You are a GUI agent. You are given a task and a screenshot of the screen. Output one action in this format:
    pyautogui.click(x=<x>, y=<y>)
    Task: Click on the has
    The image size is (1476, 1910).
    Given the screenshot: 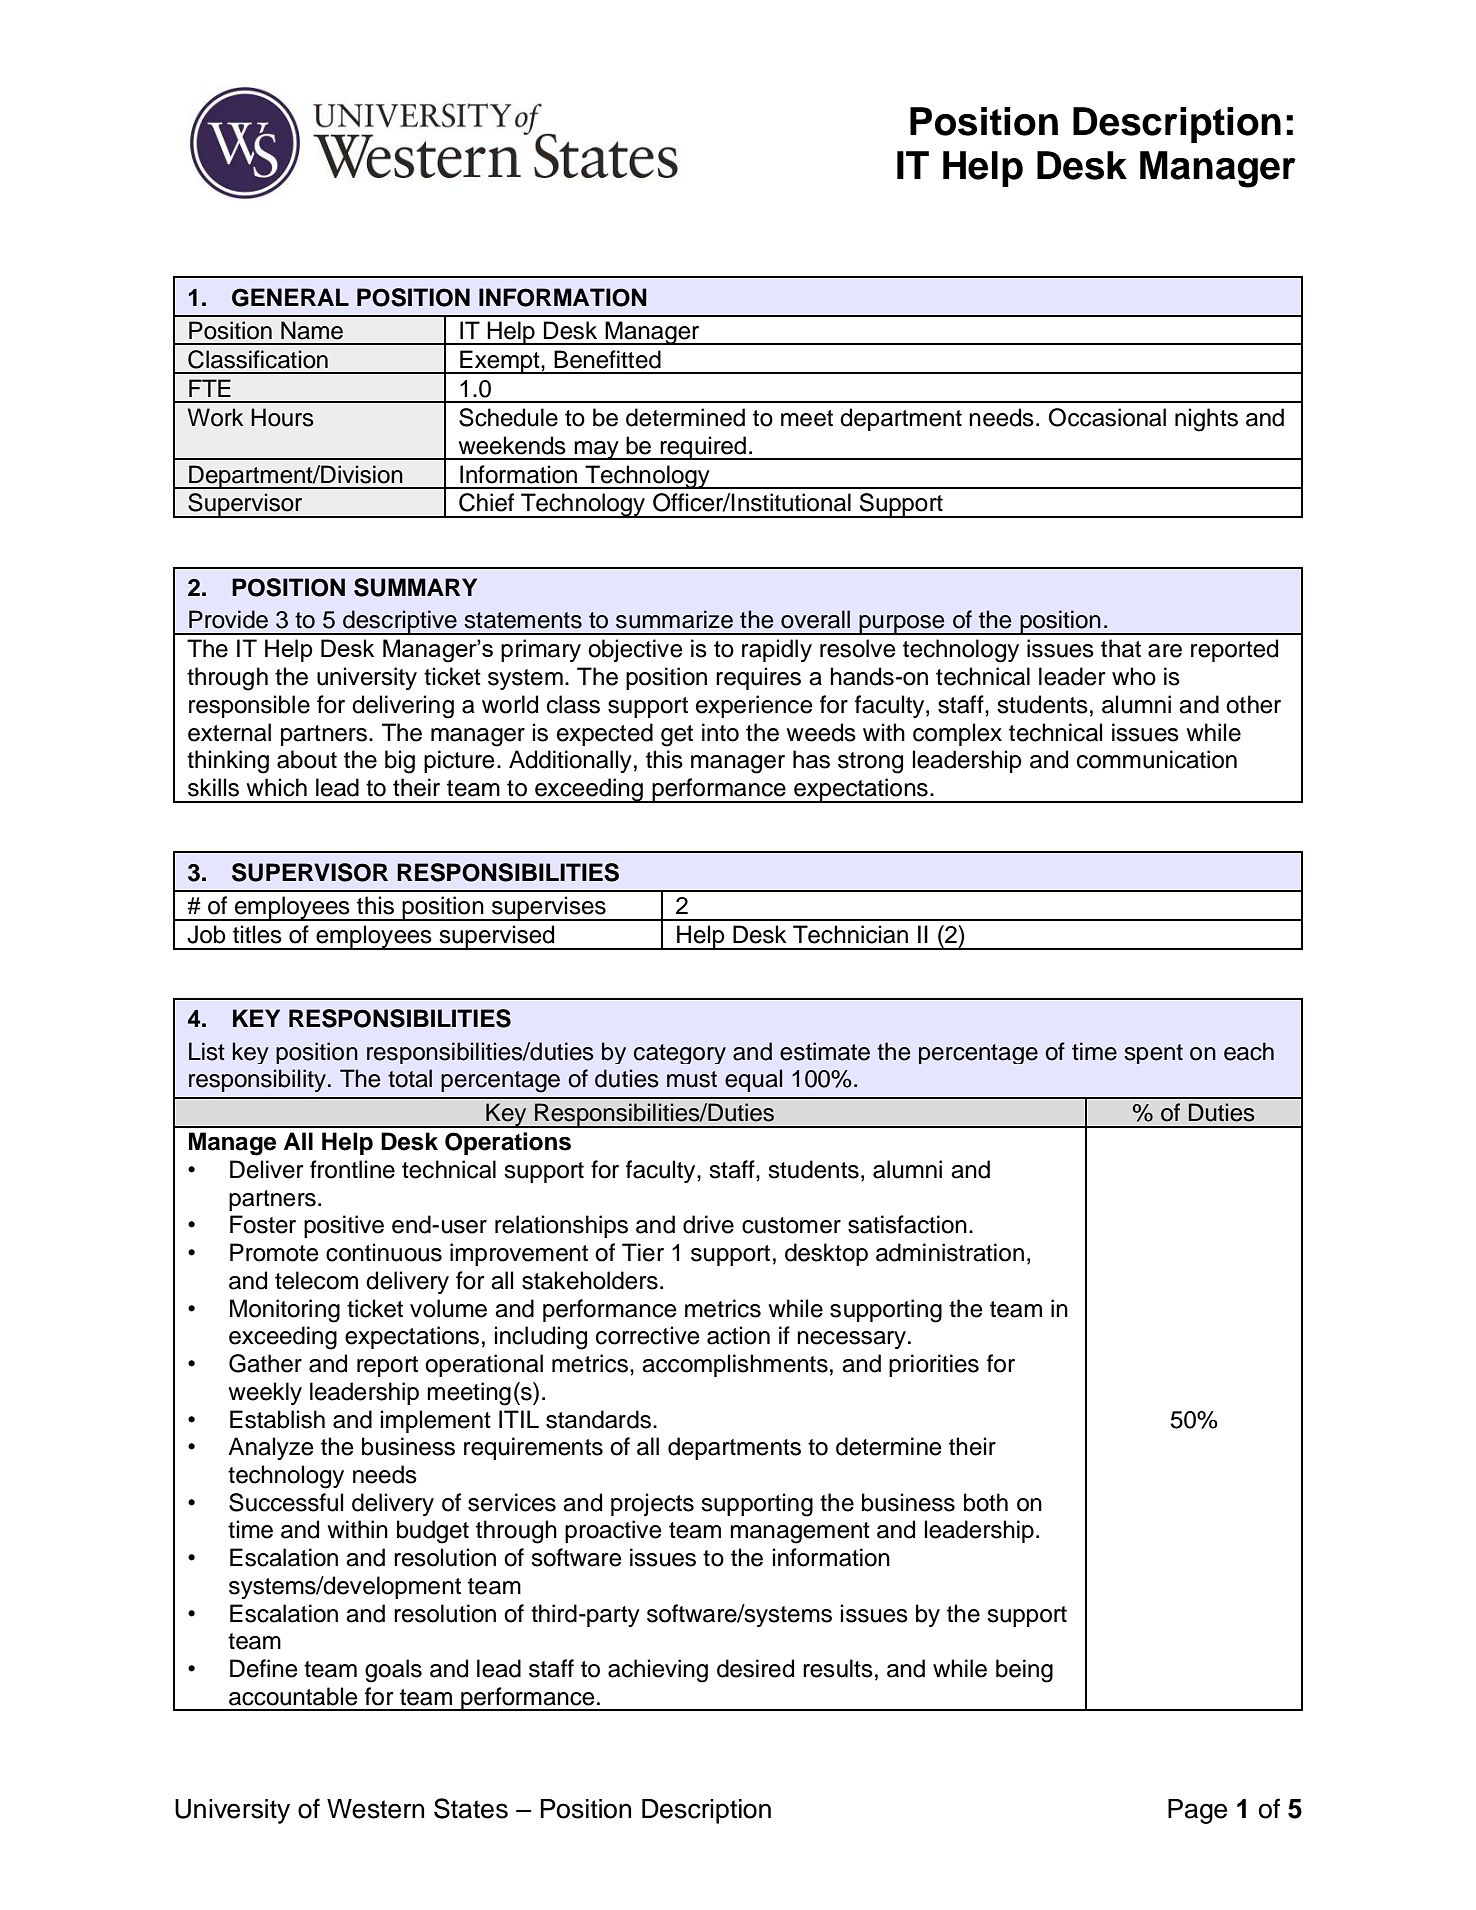 What is the action you would take?
    pyautogui.click(x=811, y=759)
